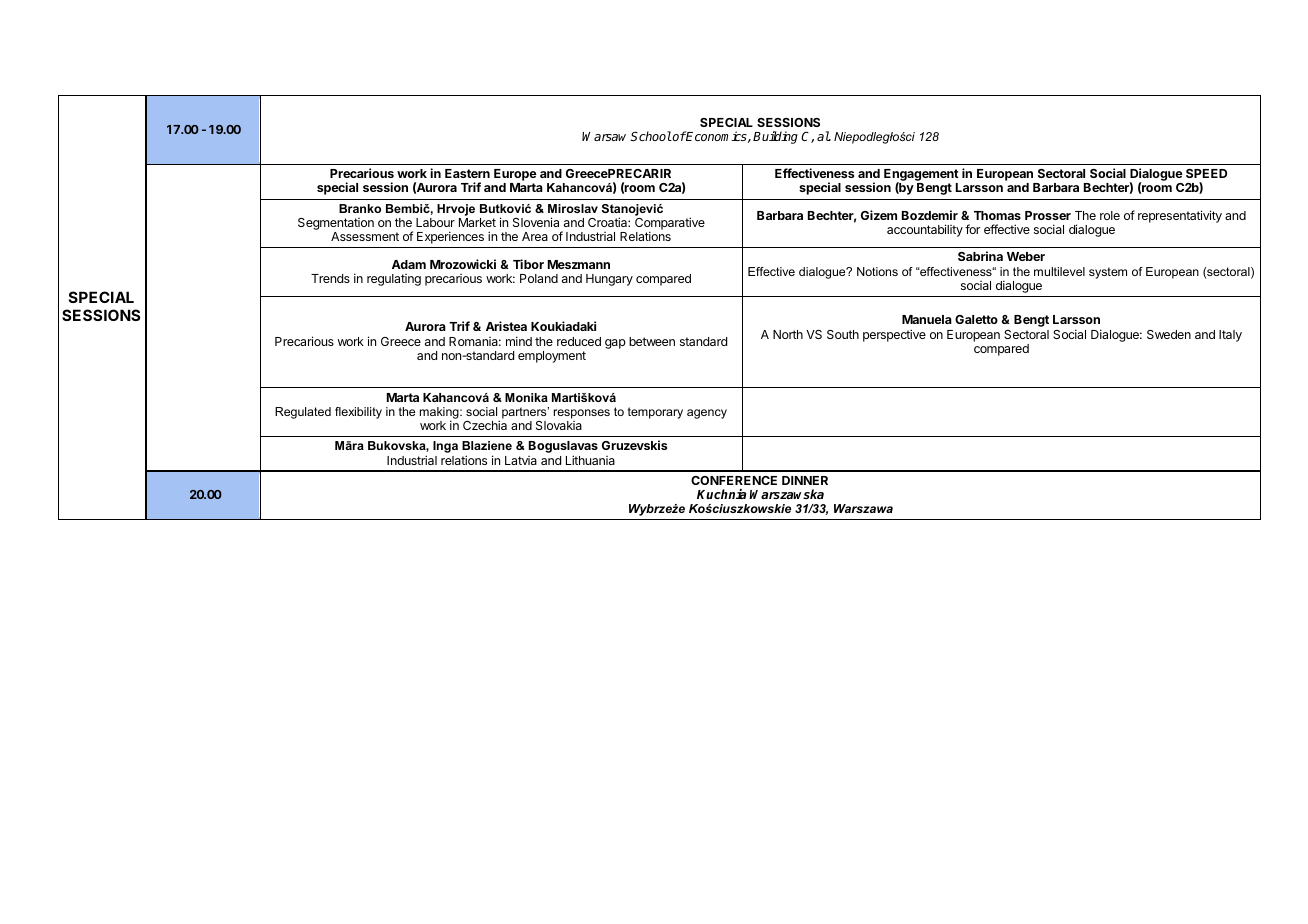  Describe the element at coordinates (467, 173) in the screenshot. I see `Eastern` at that location.
